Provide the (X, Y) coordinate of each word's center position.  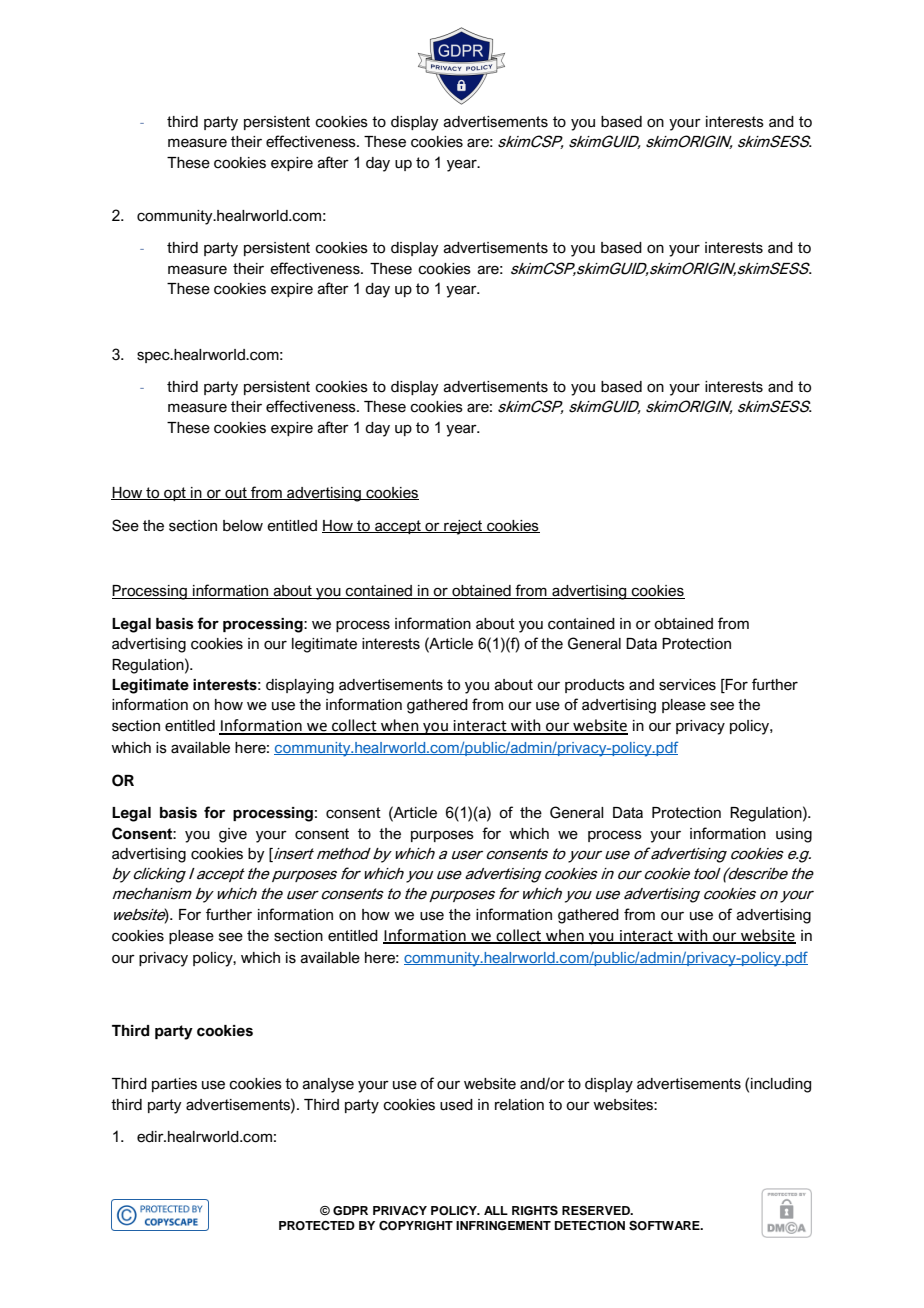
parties (174, 1085)
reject (463, 527)
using (794, 835)
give (233, 835)
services (687, 685)
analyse (328, 1085)
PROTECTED (317, 1226)
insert (293, 854)
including (781, 1085)
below (243, 526)
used (456, 1105)
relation (519, 1105)
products (595, 686)
